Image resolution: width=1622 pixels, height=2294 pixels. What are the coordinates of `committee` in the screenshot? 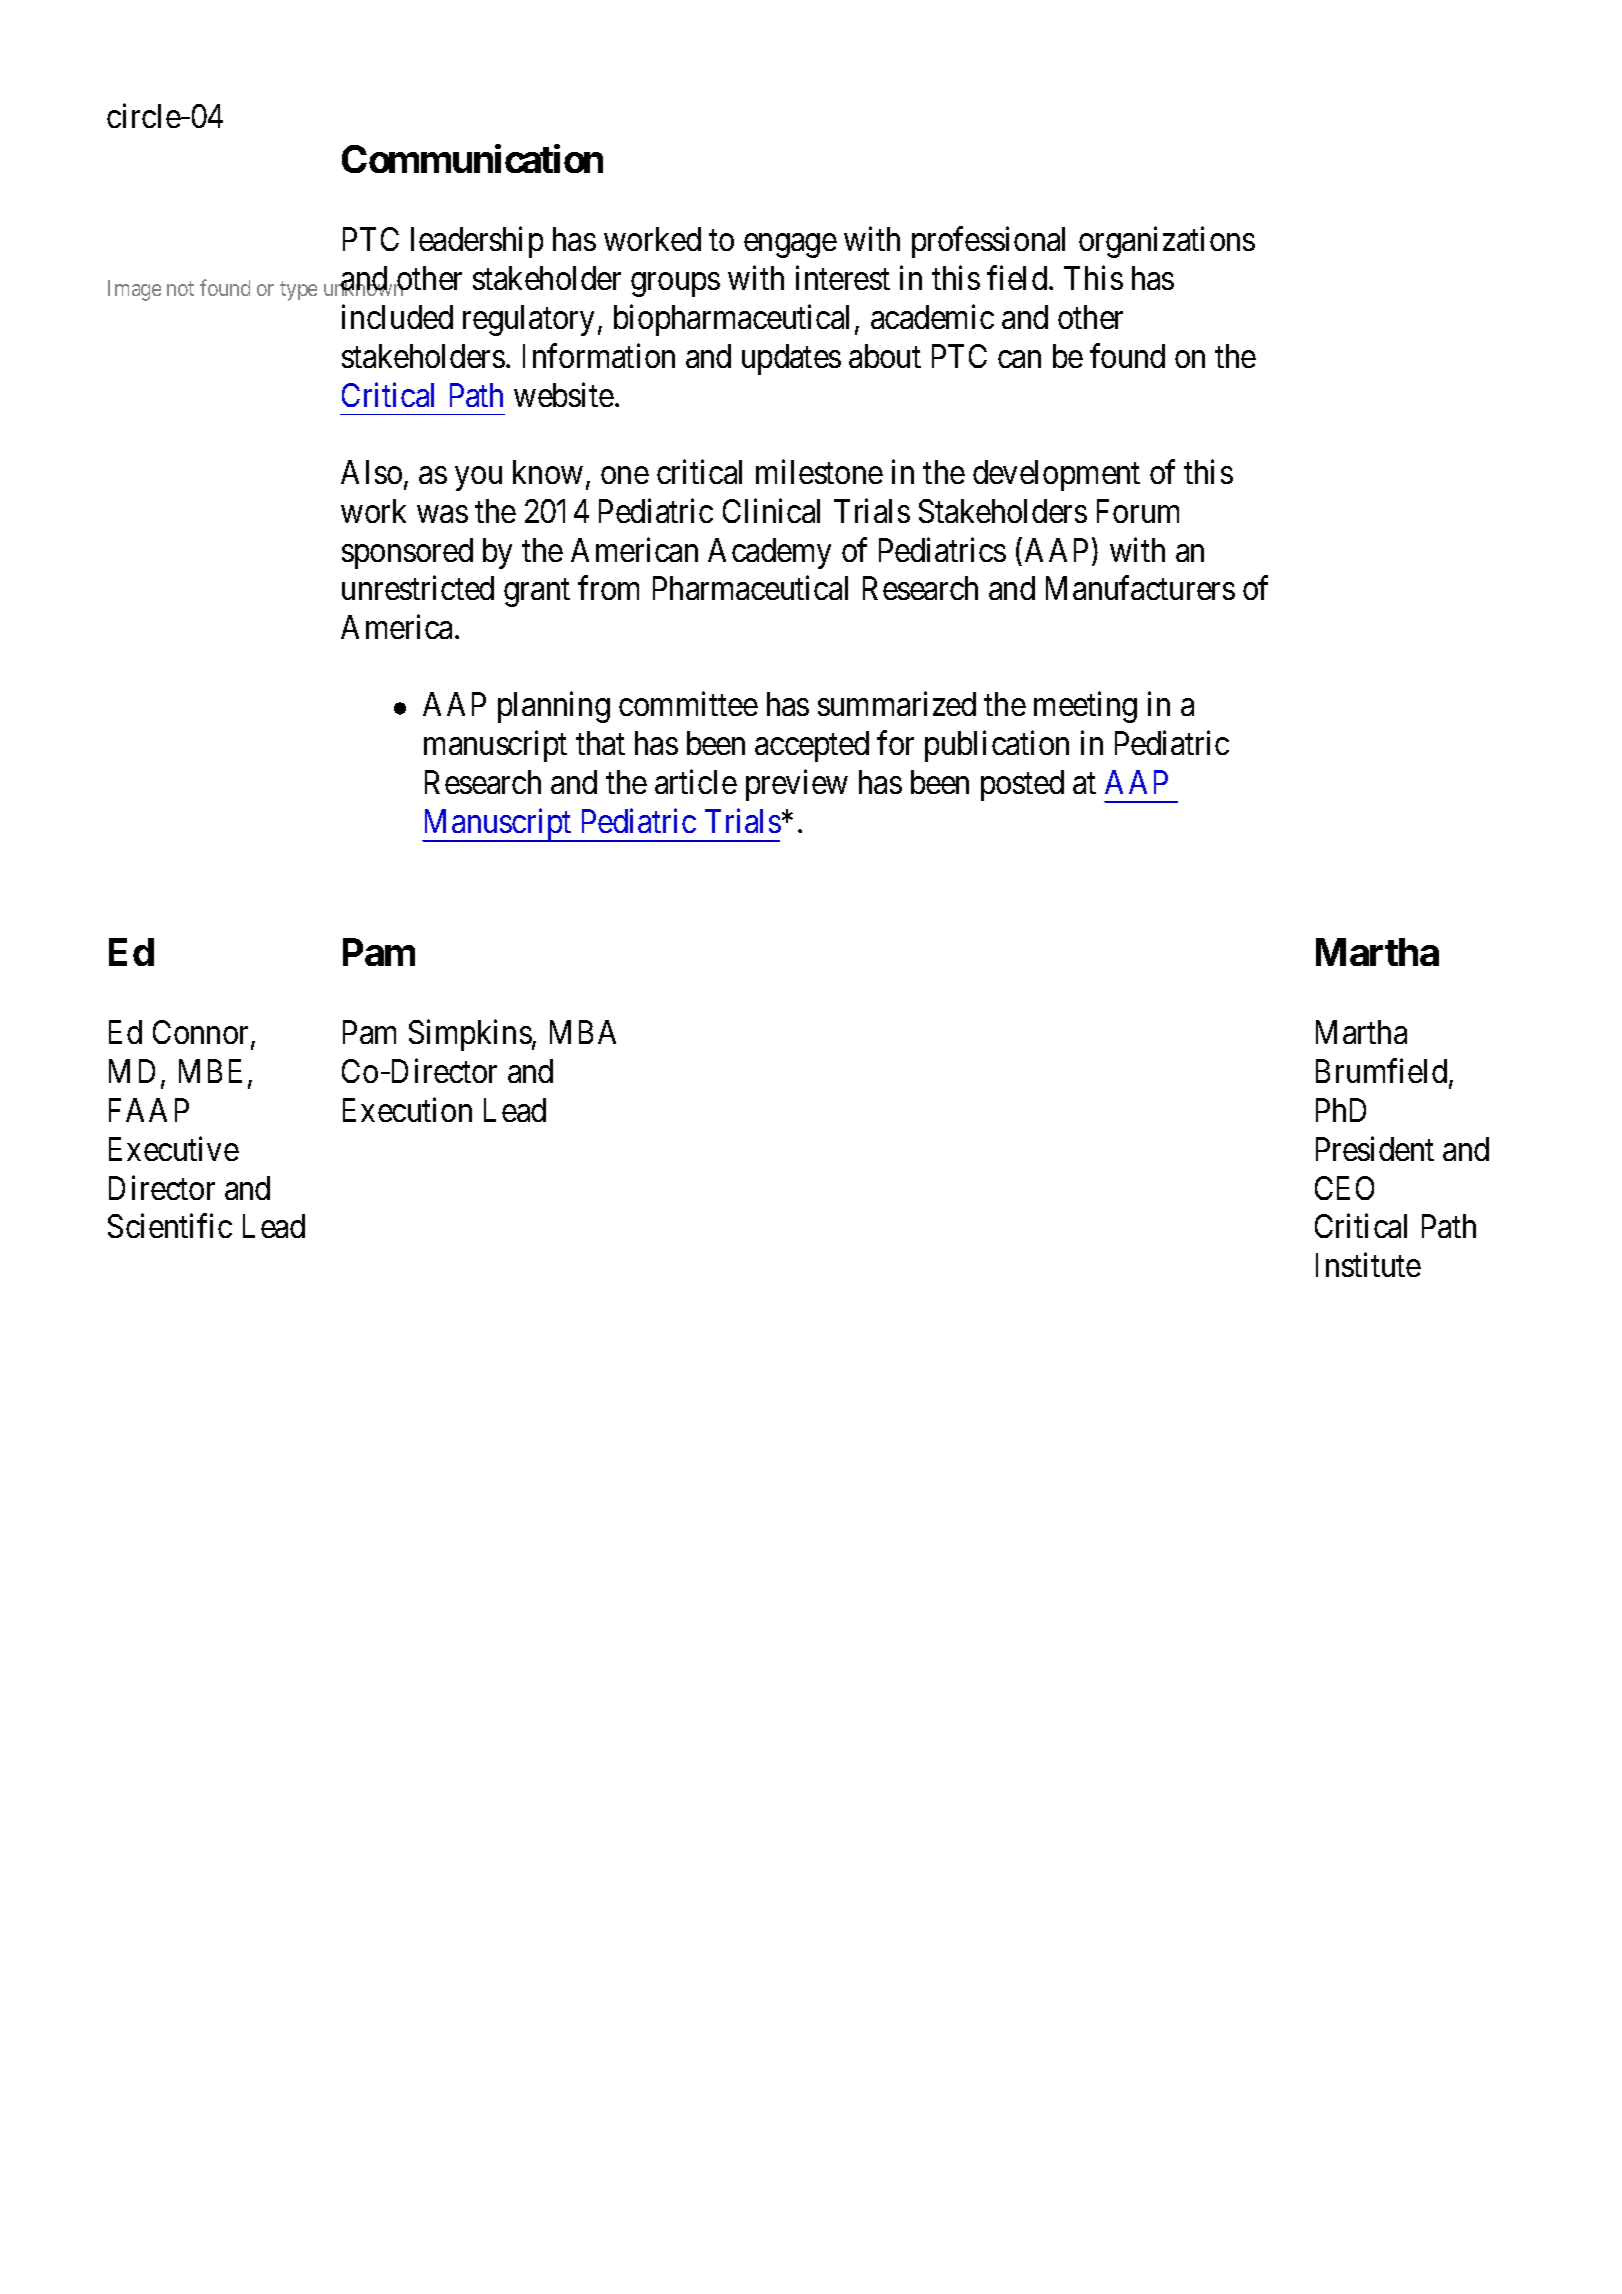 It's located at (688, 704).
